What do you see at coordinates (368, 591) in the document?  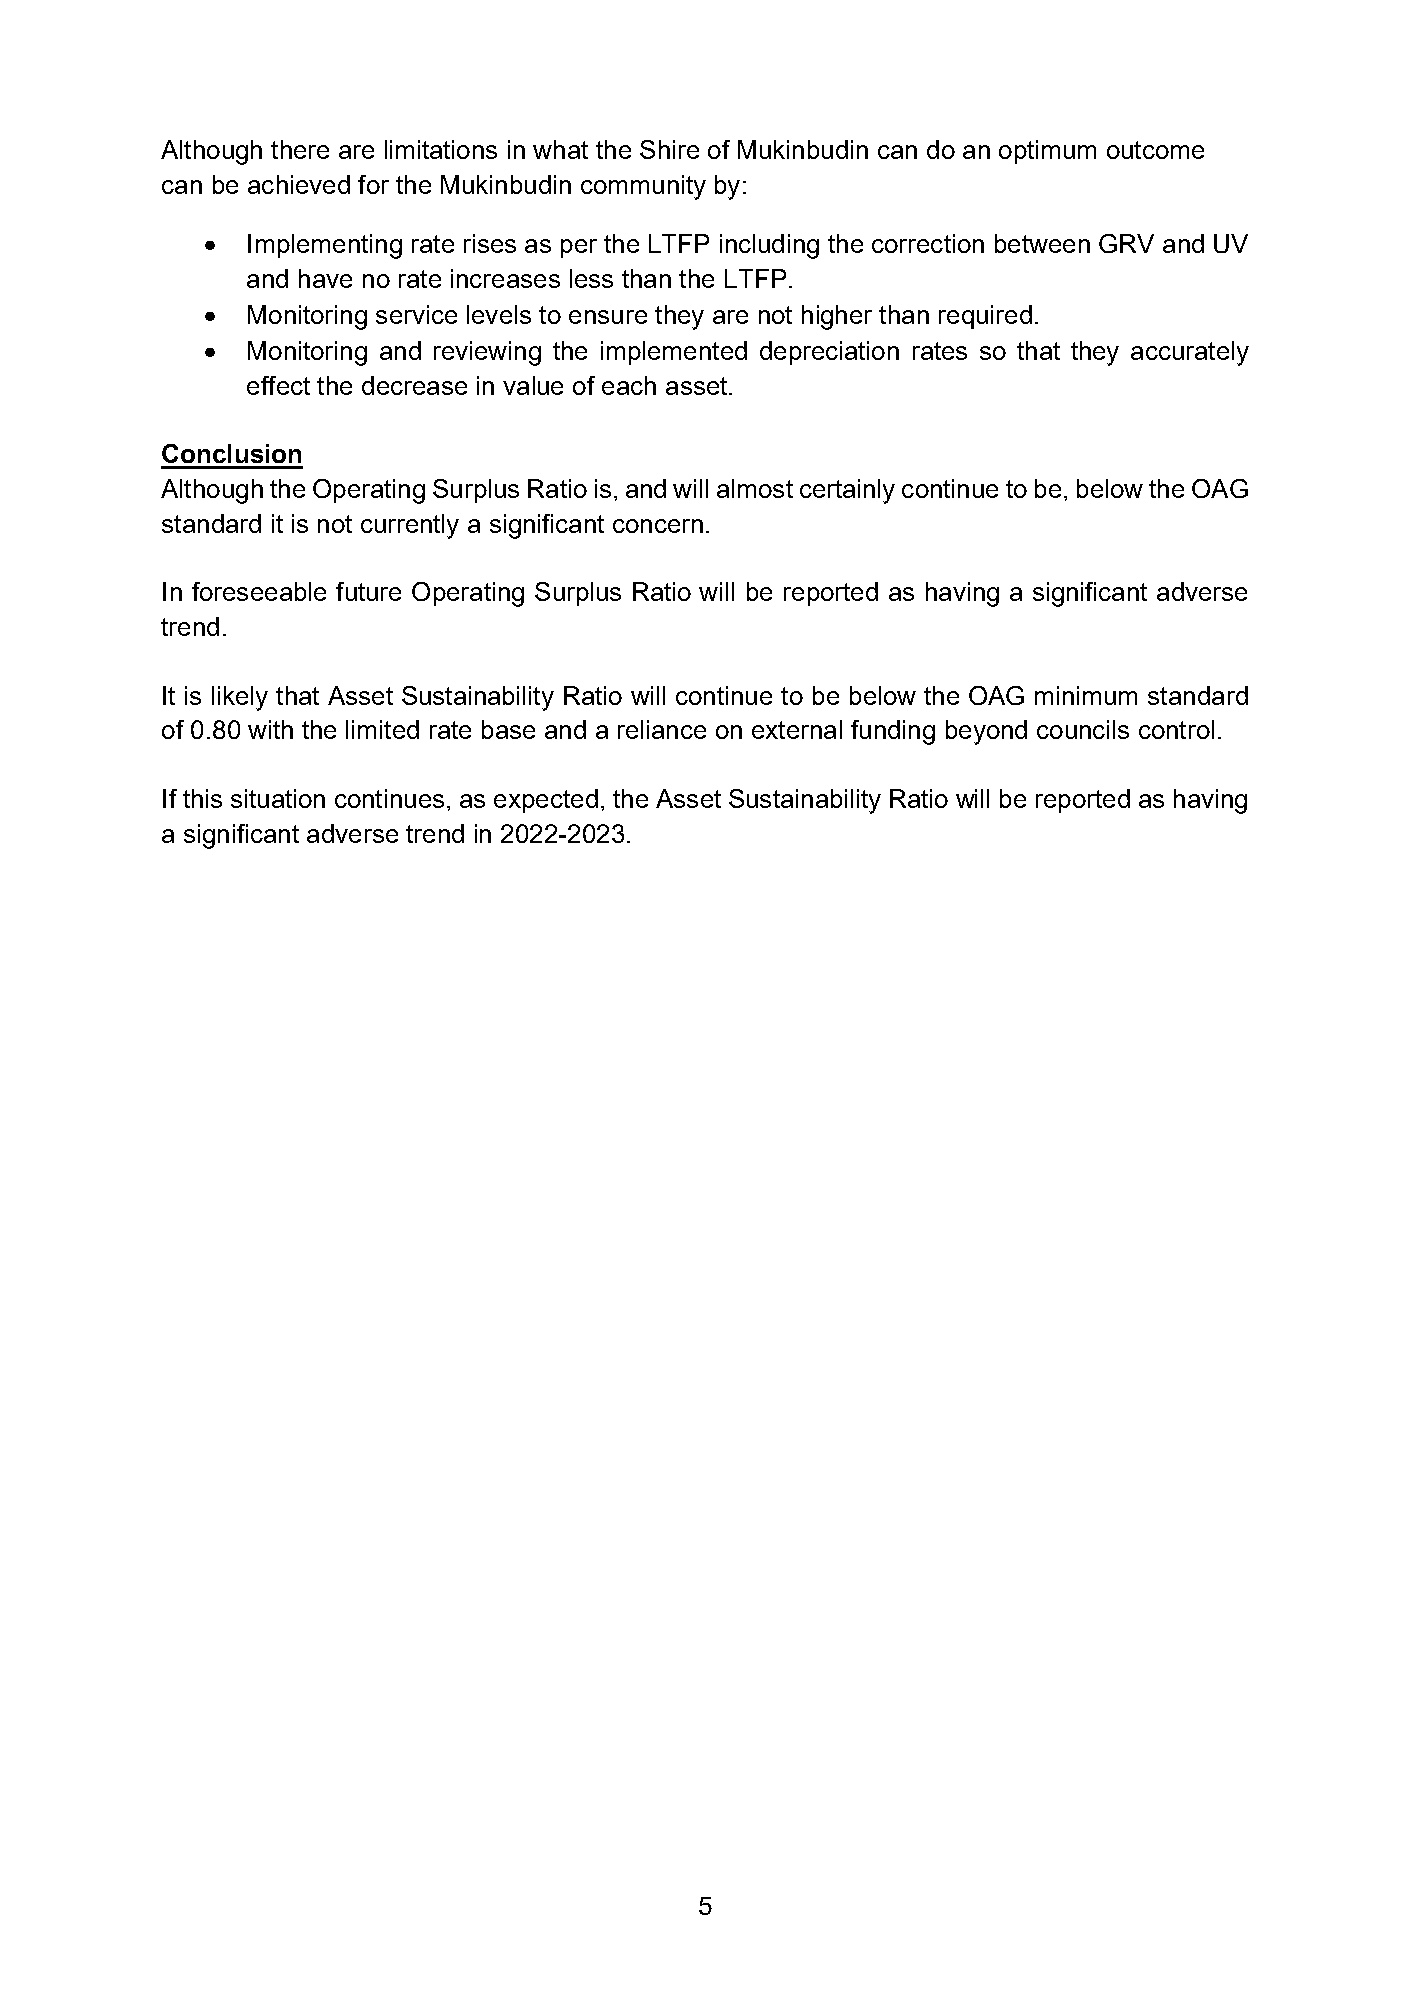 I see `future` at bounding box center [368, 591].
